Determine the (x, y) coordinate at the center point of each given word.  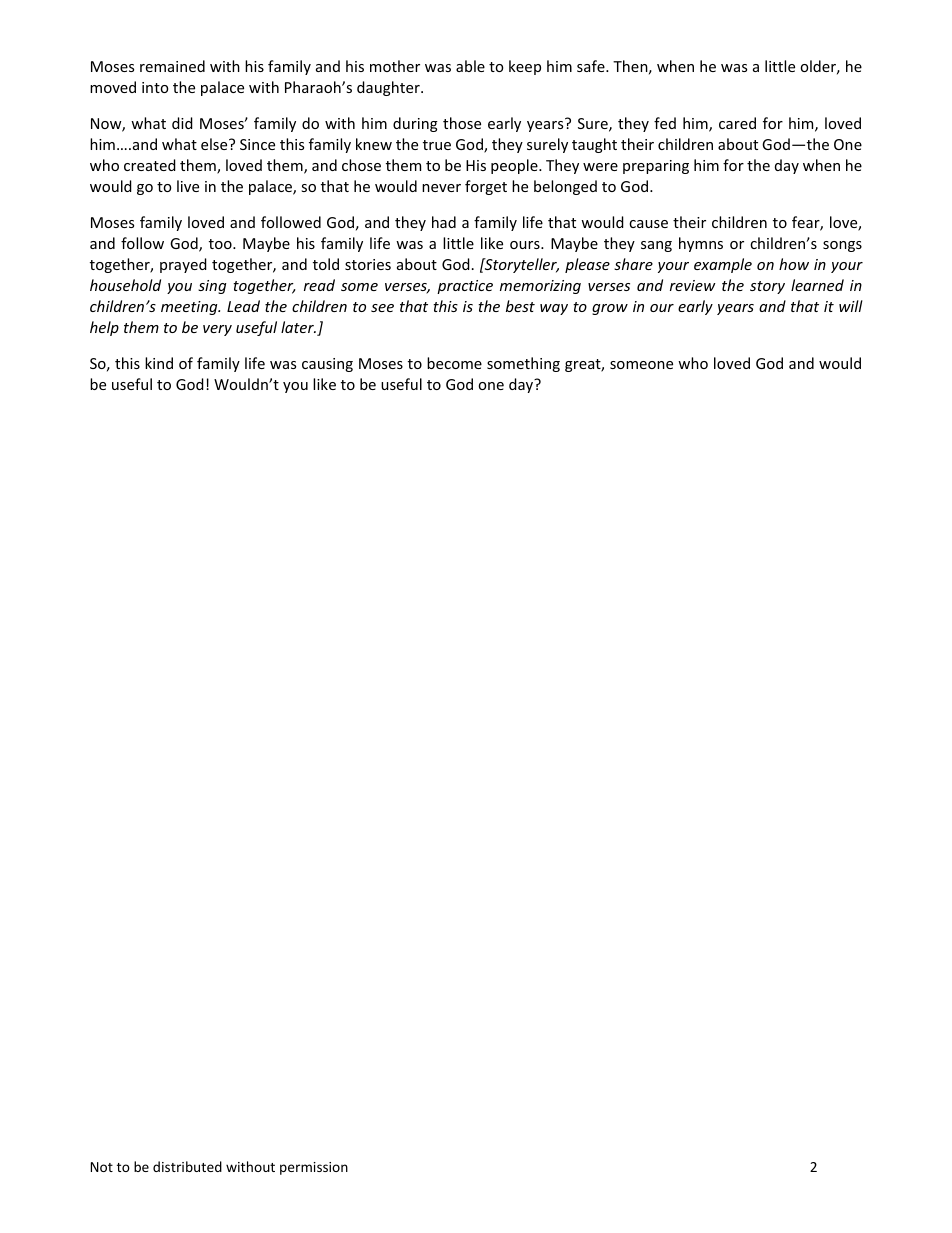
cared (737, 123)
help (104, 328)
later (298, 327)
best (520, 306)
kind (159, 363)
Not (102, 1167)
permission (314, 1168)
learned (817, 285)
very (217, 330)
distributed (187, 1166)
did (182, 123)
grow (610, 309)
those (462, 123)
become (454, 363)
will (851, 306)
